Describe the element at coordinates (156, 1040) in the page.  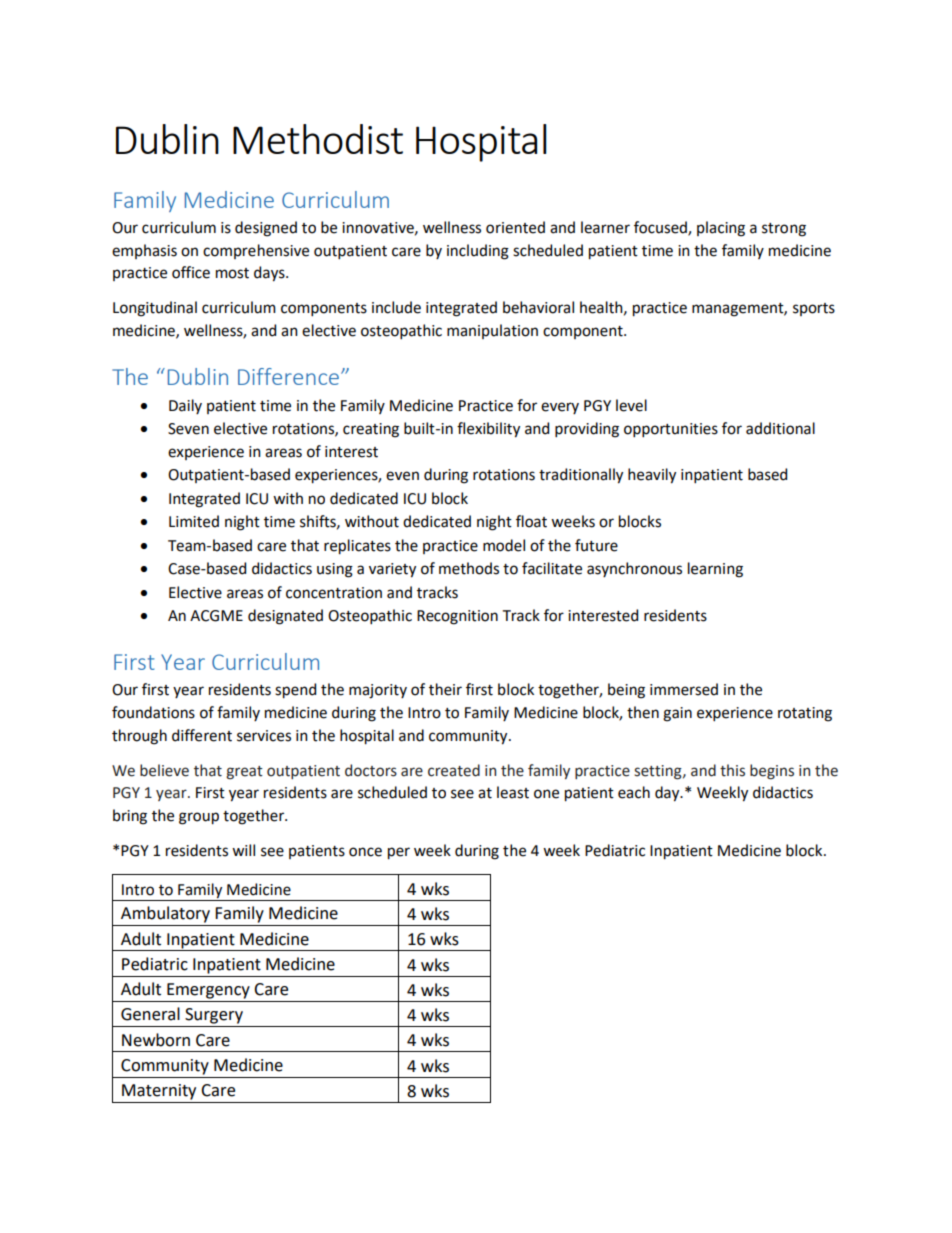
I see `Newborn` at that location.
